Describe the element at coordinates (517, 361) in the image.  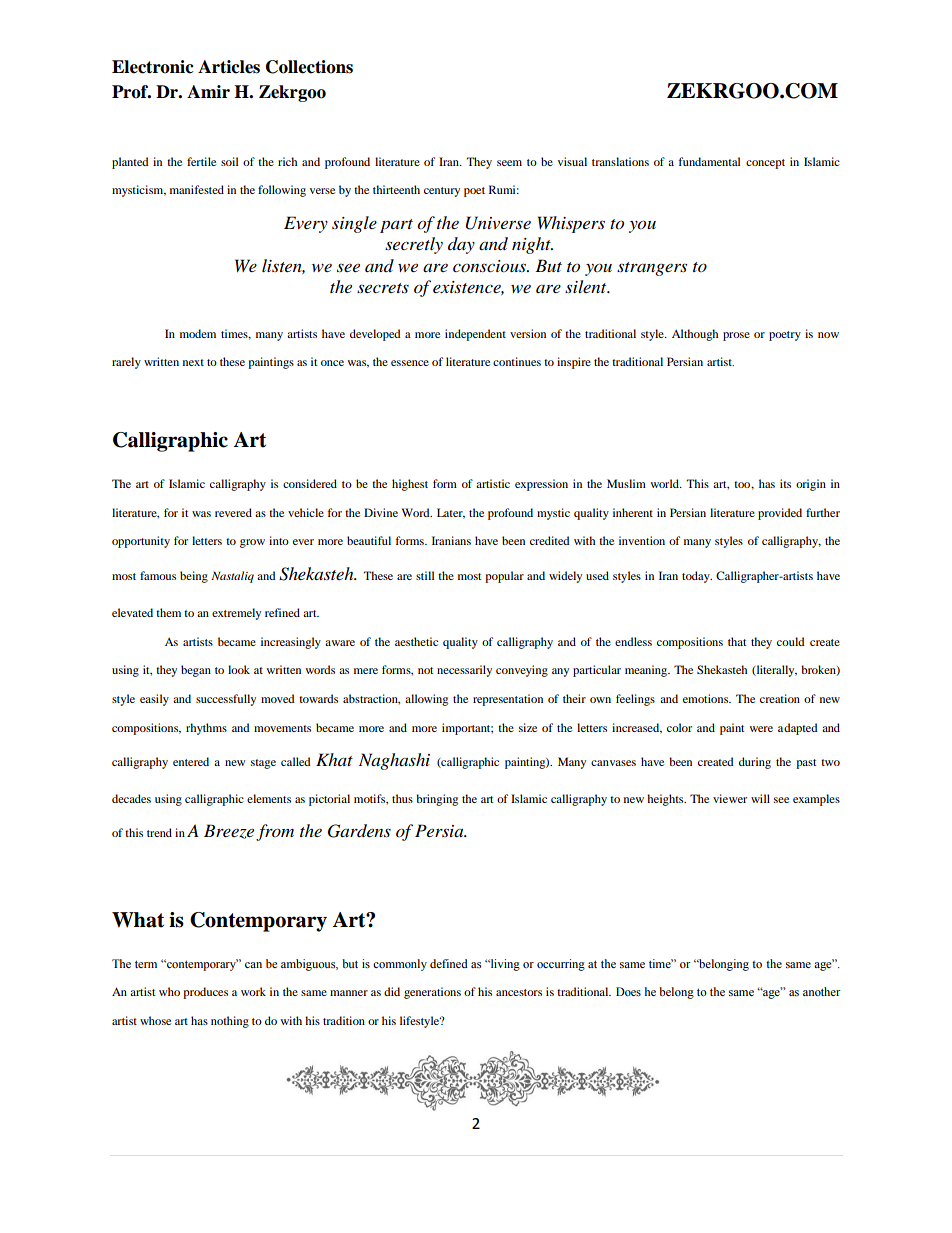
I see `continues` at that location.
